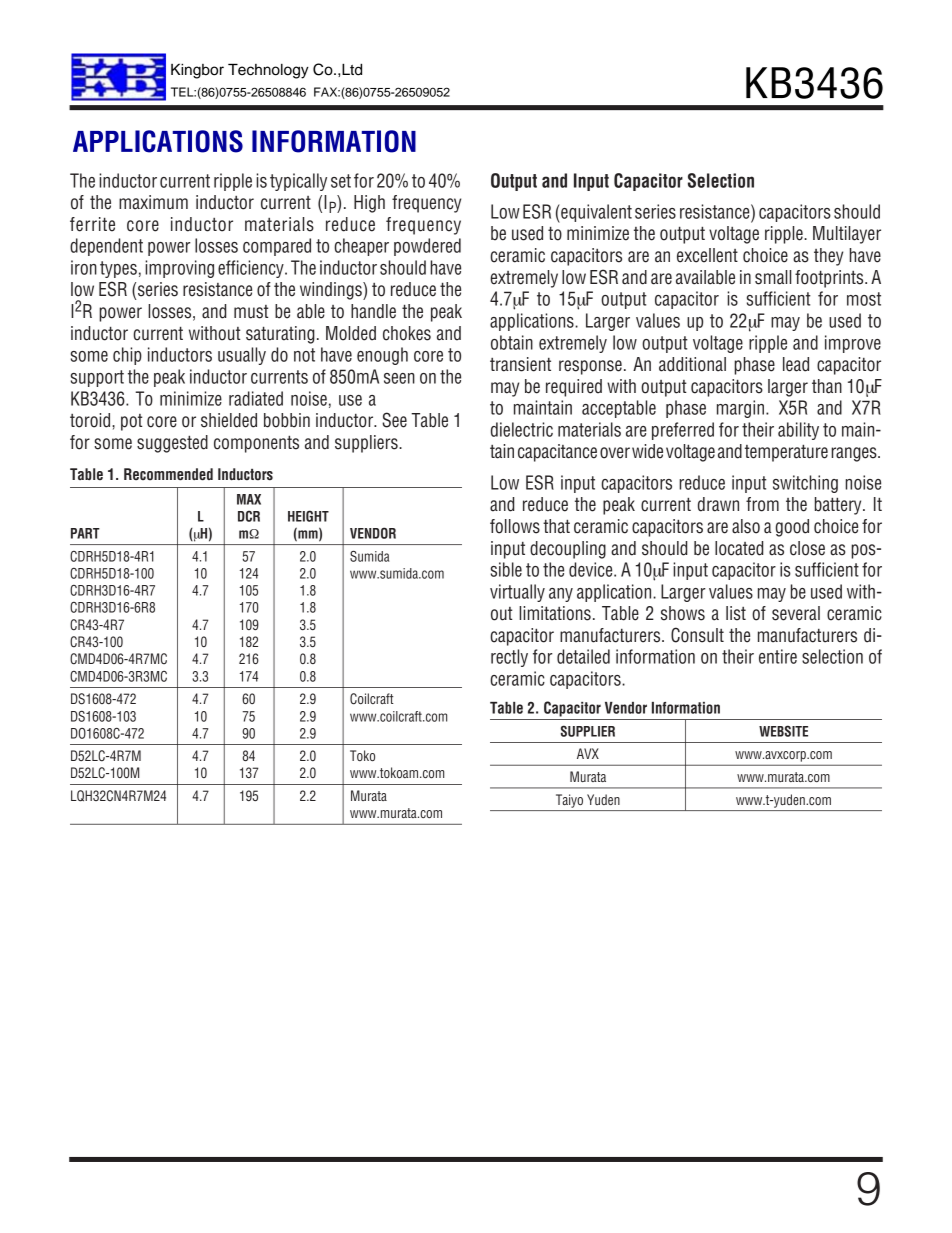 The image size is (952, 1233). What do you see at coordinates (773, 277) in the screenshot?
I see `small` at bounding box center [773, 277].
